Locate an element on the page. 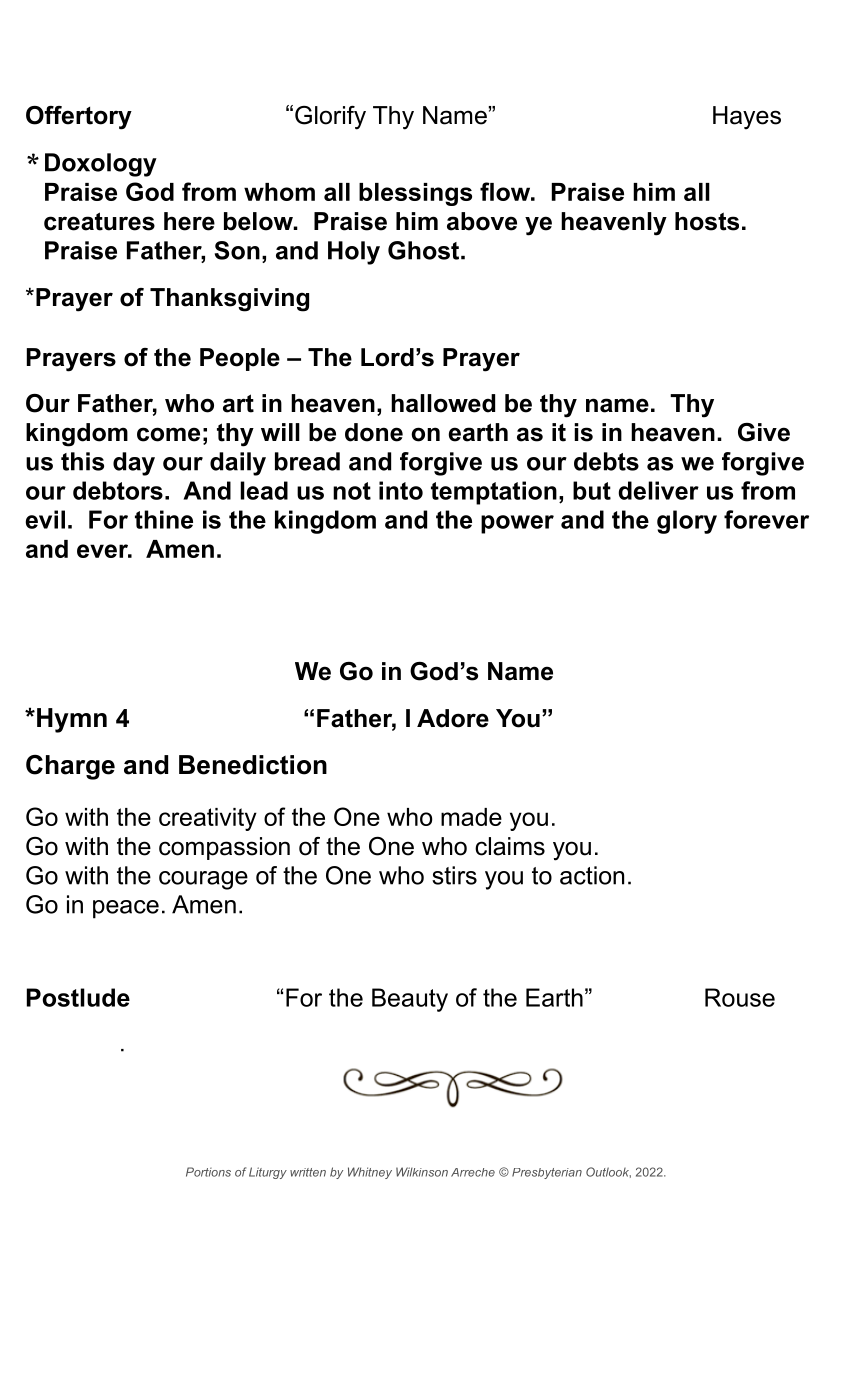 The width and height of the page is (849, 1400). glory is located at coordinates (687, 522).
